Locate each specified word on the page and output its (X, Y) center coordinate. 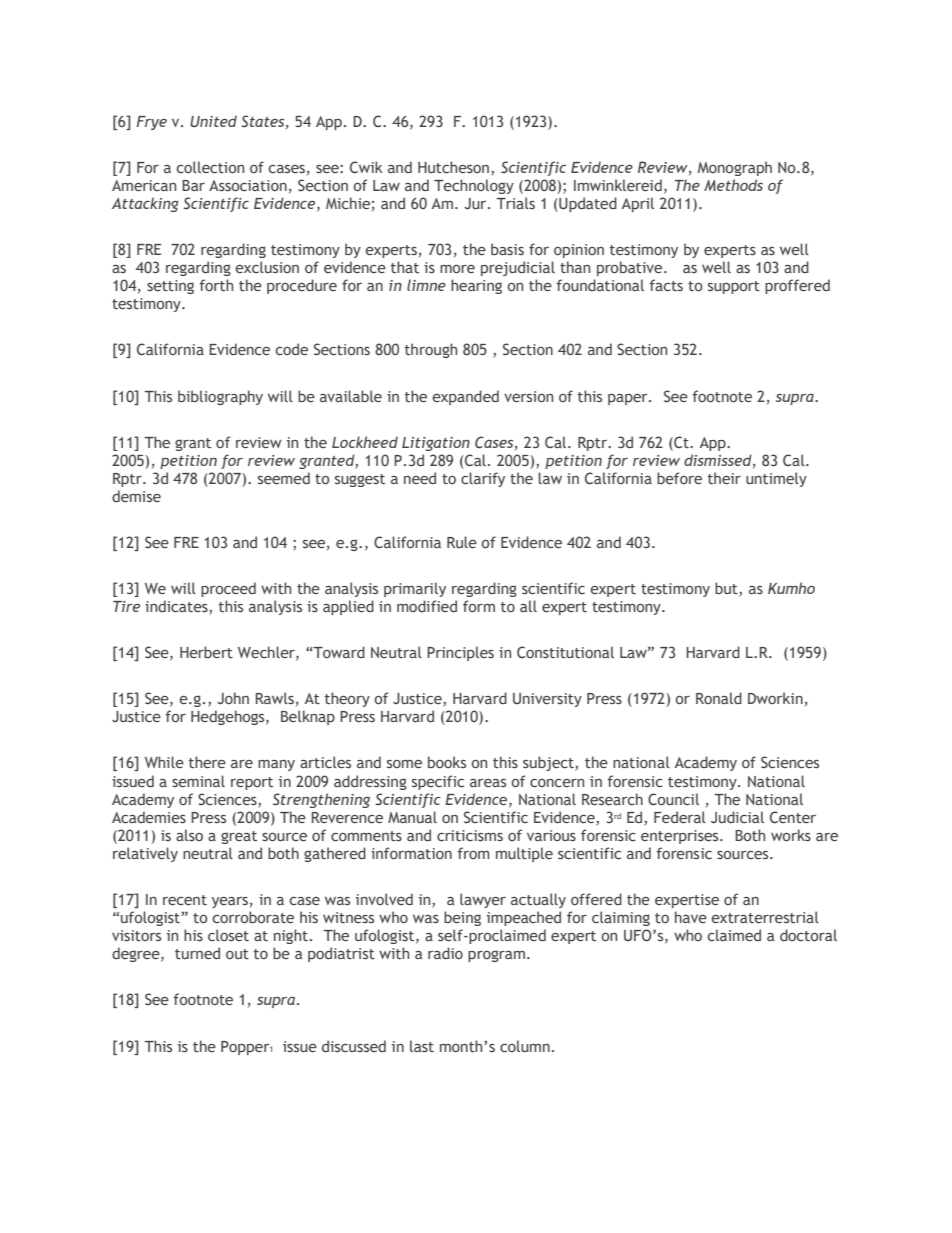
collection (210, 167)
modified (427, 606)
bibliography (220, 397)
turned (197, 953)
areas (488, 783)
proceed (228, 589)
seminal (198, 781)
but (727, 589)
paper (629, 399)
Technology (474, 186)
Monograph (735, 168)
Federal (680, 817)
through (431, 350)
